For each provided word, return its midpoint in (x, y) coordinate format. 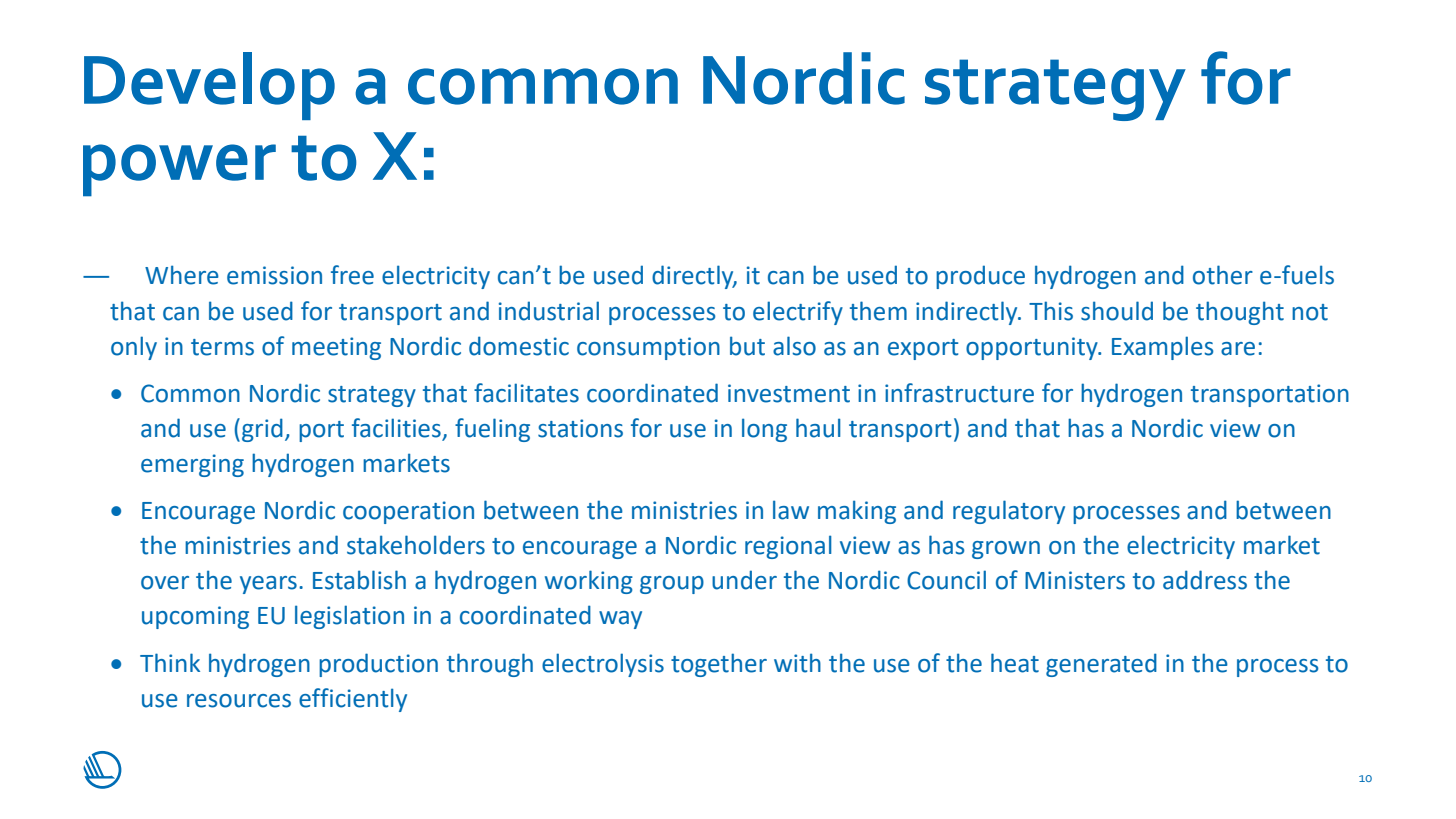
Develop (209, 86)
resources (239, 701)
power (179, 170)
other (1223, 275)
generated (1101, 665)
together (719, 665)
